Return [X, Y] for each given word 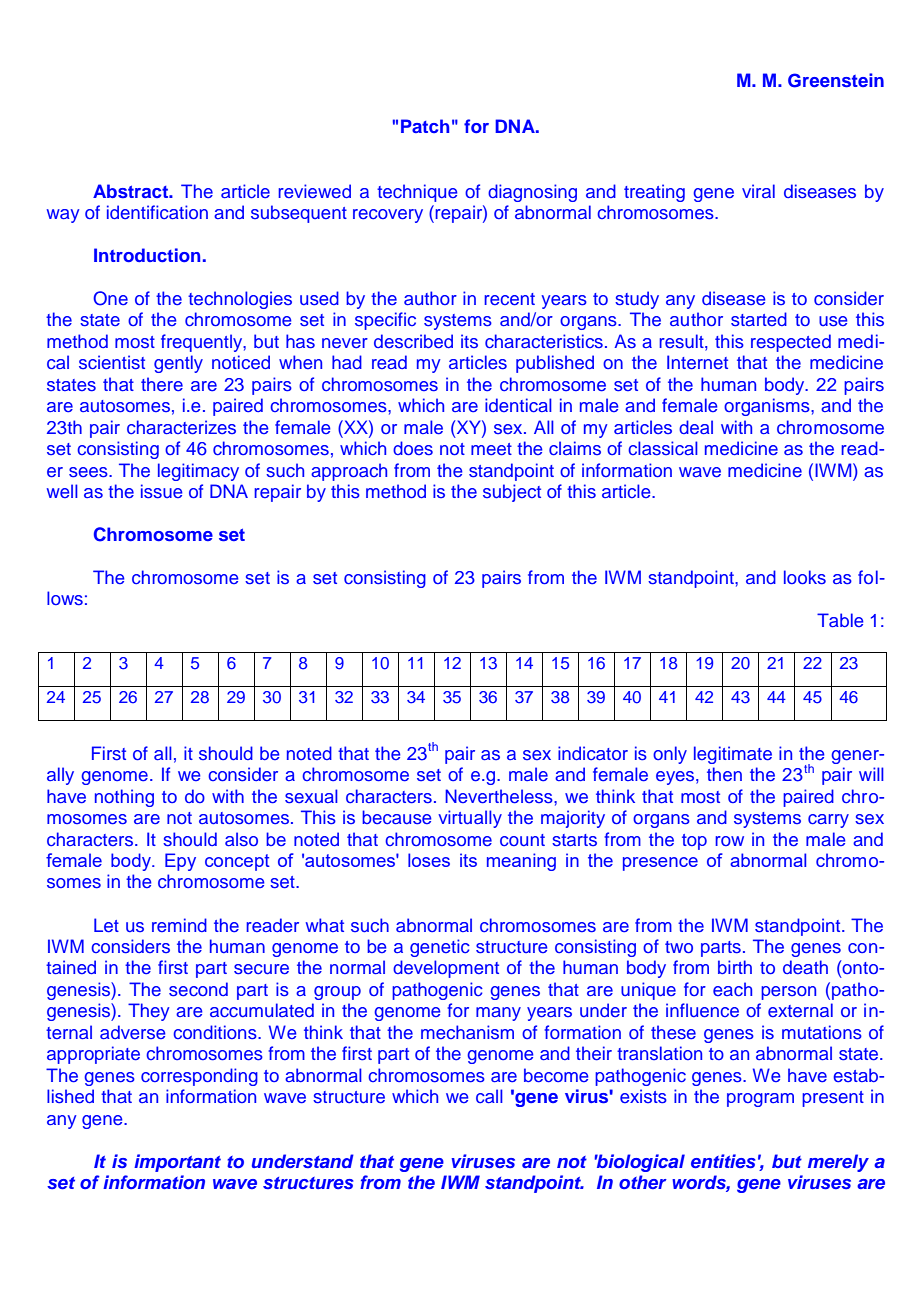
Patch [425, 126]
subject [512, 493]
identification [157, 212]
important [177, 1163]
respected [791, 343]
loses [429, 860]
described [413, 341]
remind [179, 925]
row [729, 841]
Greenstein [836, 80]
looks [805, 577]
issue [161, 491]
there [162, 384]
